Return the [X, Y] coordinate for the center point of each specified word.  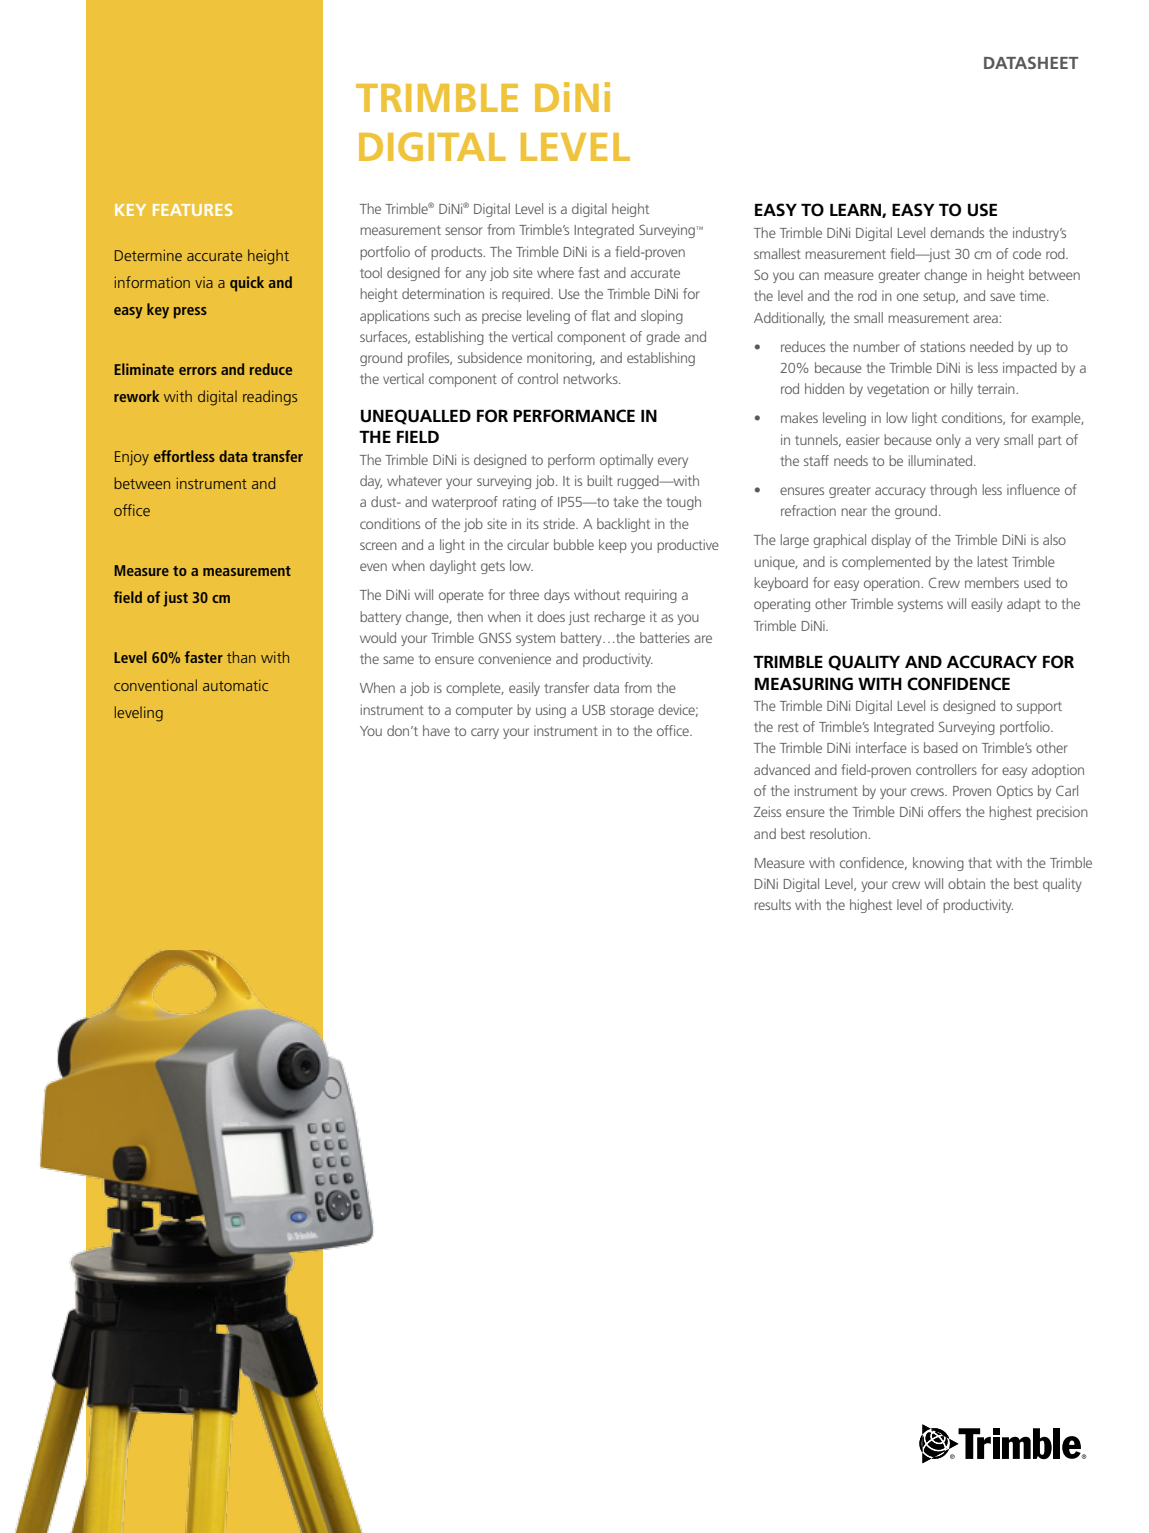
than [241, 657]
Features [193, 210]
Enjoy [132, 458]
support [1039, 708]
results [773, 904]
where [555, 272]
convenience [514, 658]
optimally [626, 461]
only [948, 441]
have [436, 730]
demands [957, 232]
